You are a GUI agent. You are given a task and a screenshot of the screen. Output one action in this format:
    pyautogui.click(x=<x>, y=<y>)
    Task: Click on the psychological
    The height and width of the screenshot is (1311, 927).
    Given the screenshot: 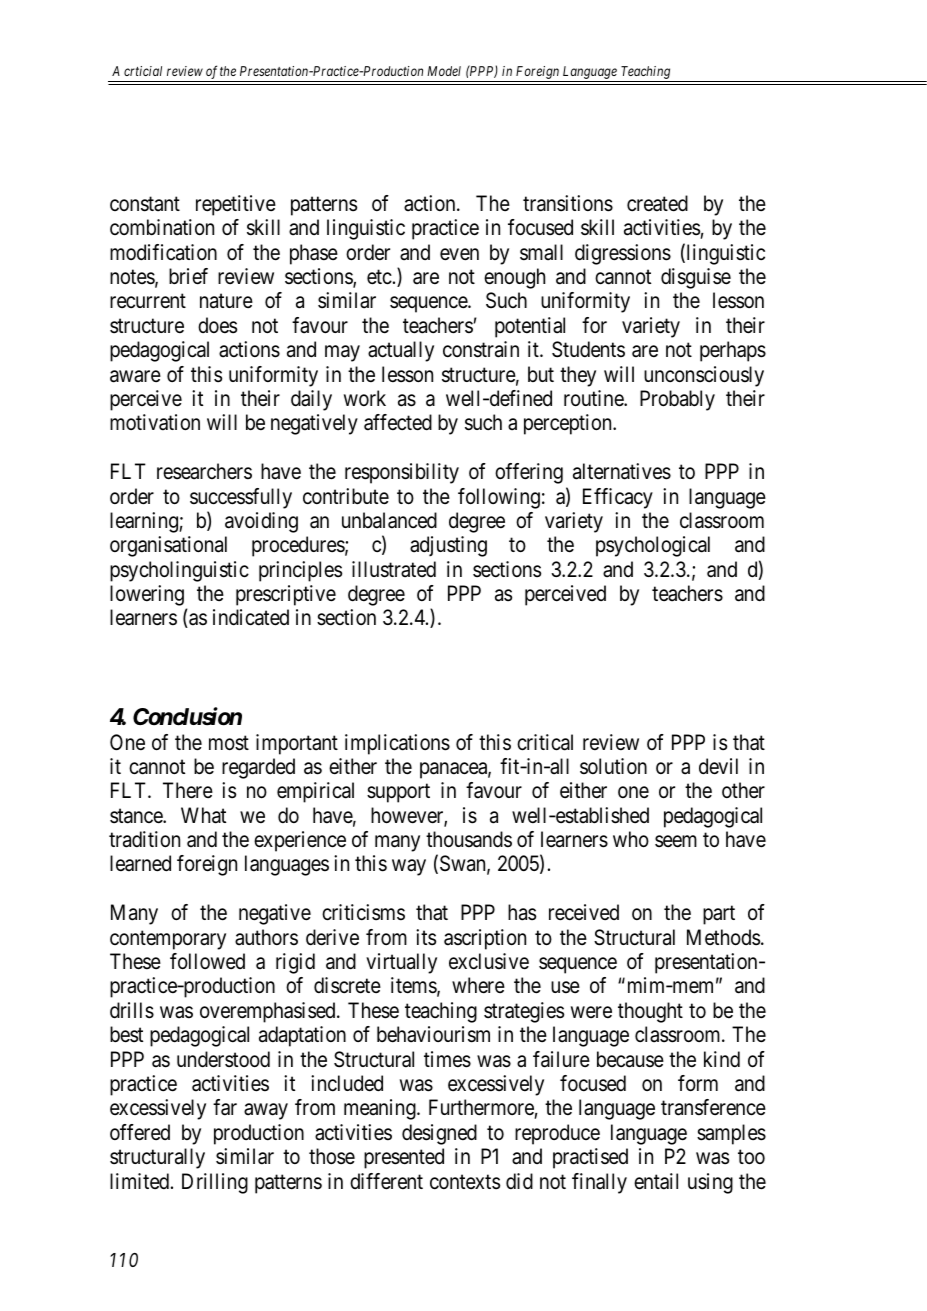 What is the action you would take?
    pyautogui.click(x=653, y=546)
